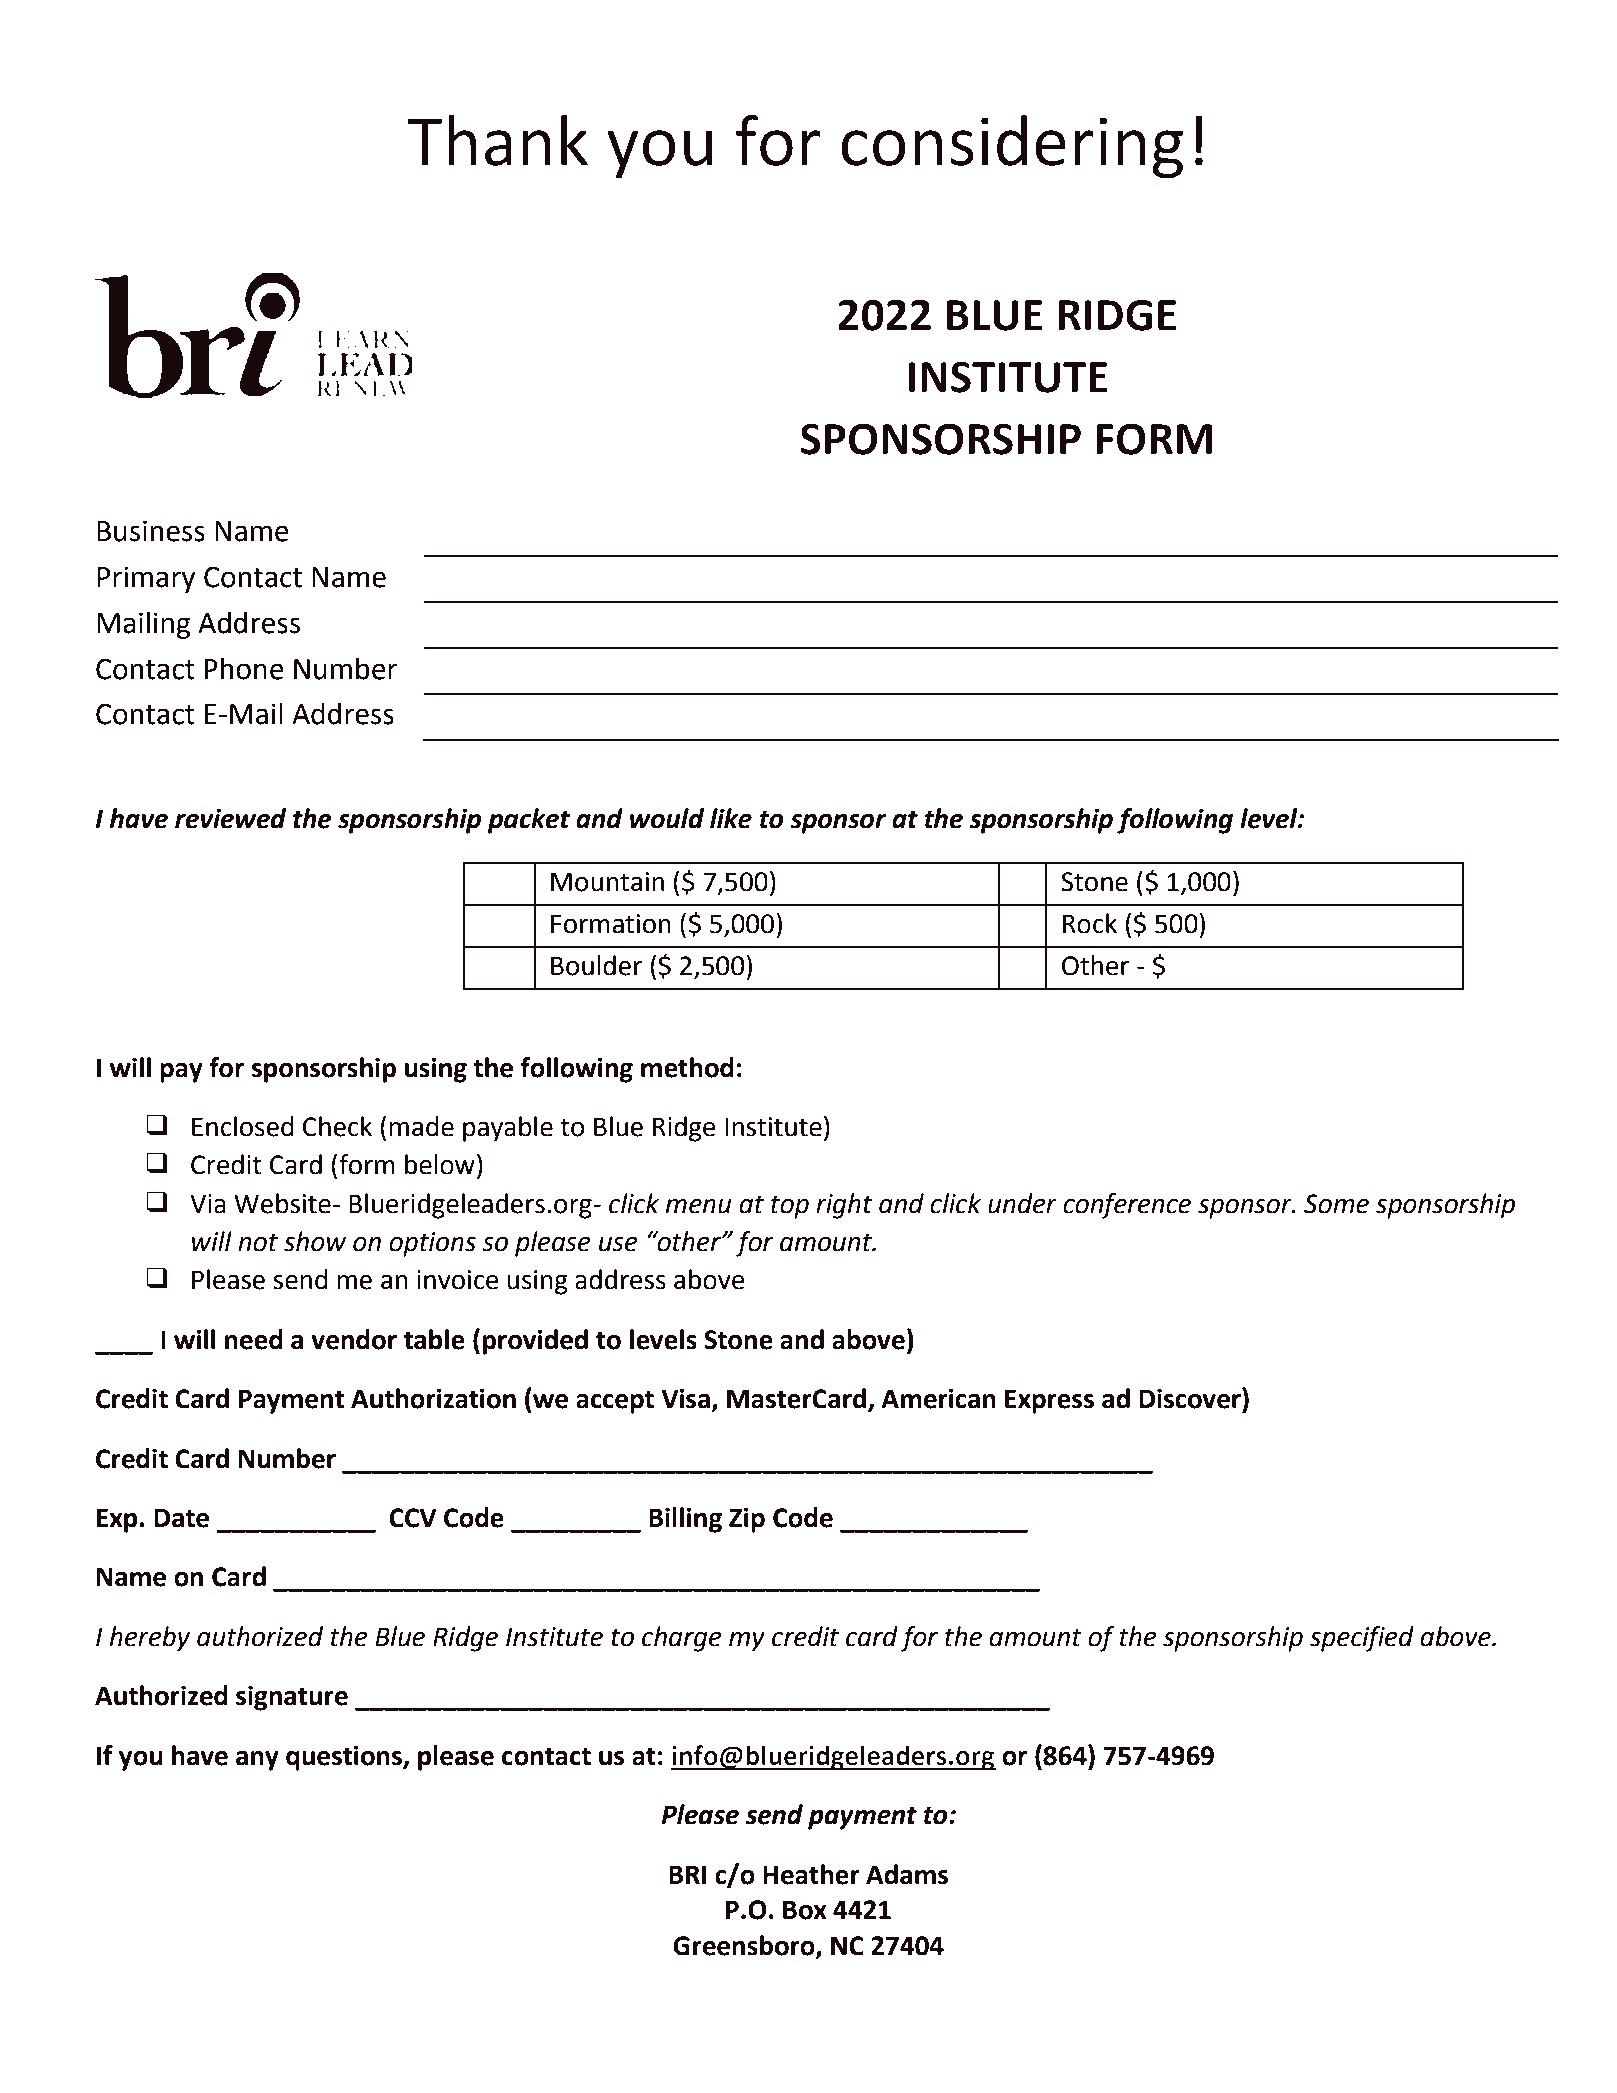 This image has height=2093, width=1617. I want to click on need, so click(254, 1339).
